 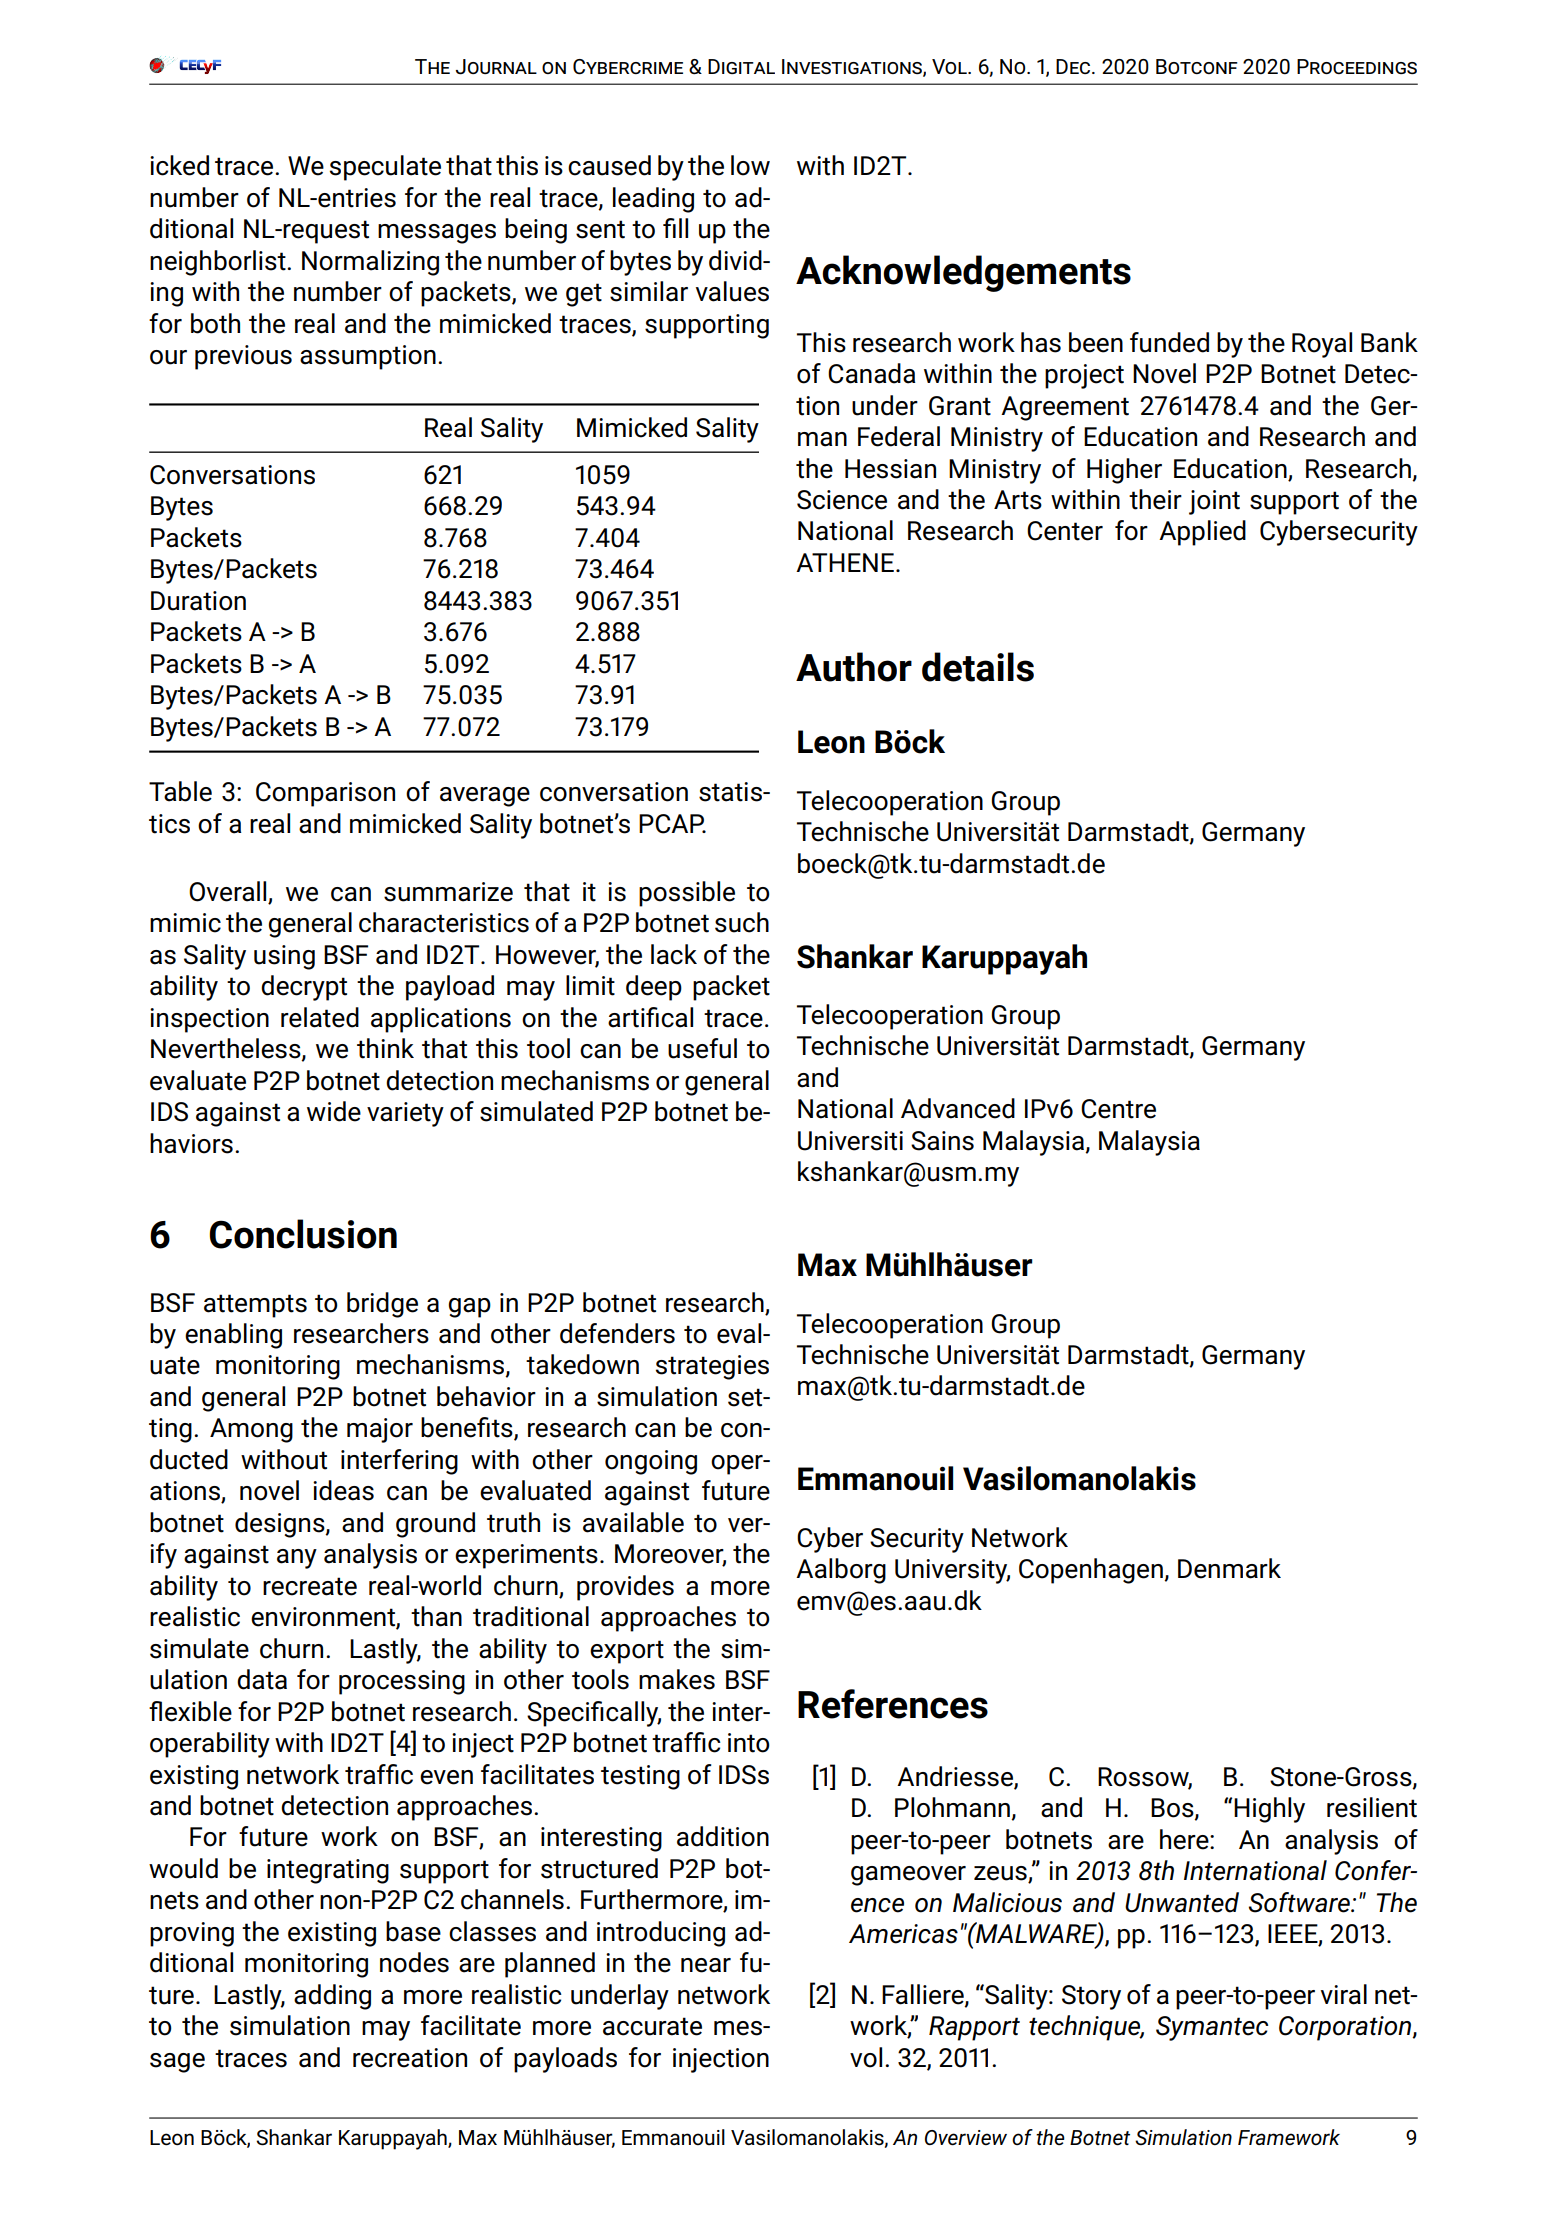 I want to click on PROCEEDINGS, so click(x=1357, y=66).
